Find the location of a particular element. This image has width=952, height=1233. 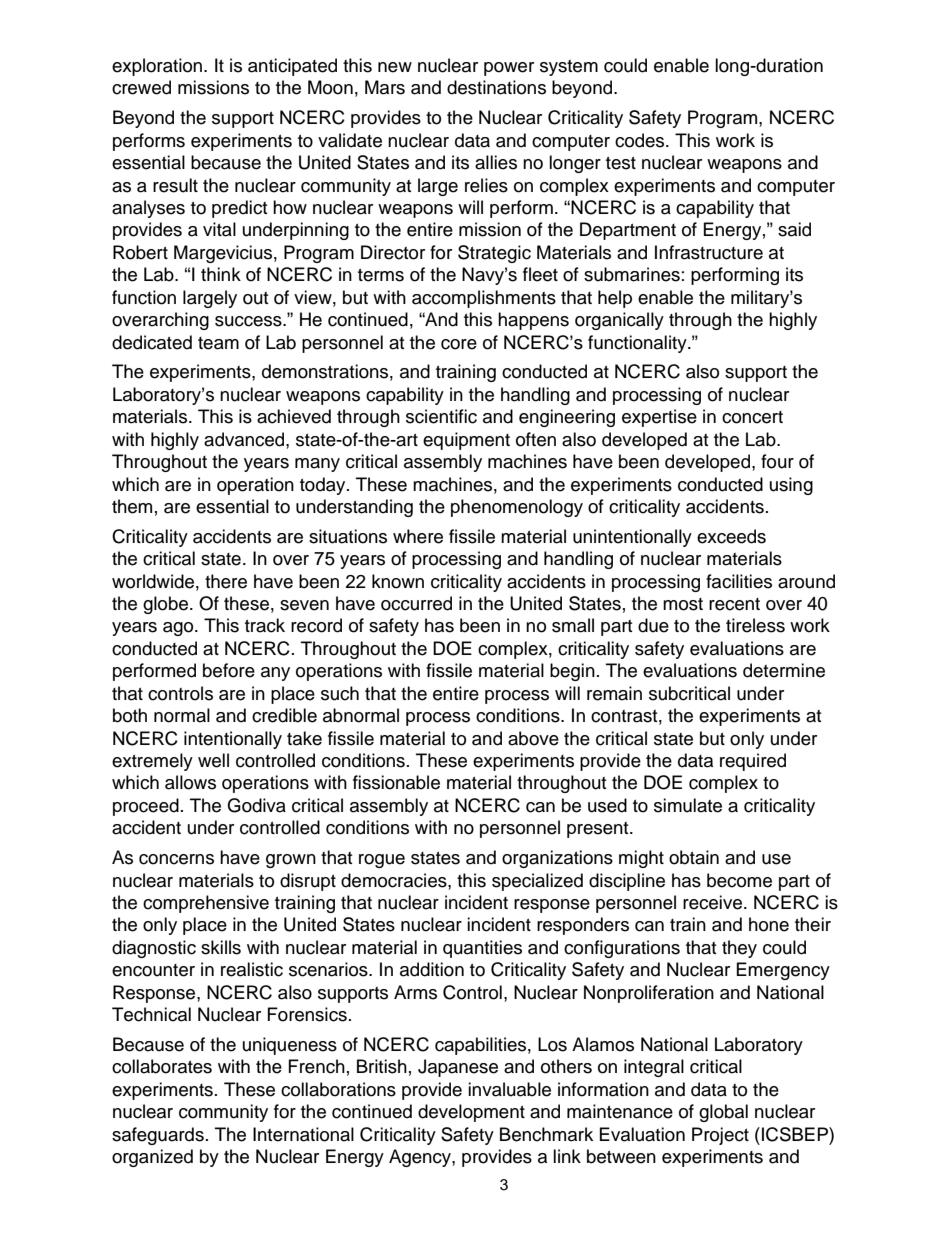

comprehensive is located at coordinates (206, 904).
